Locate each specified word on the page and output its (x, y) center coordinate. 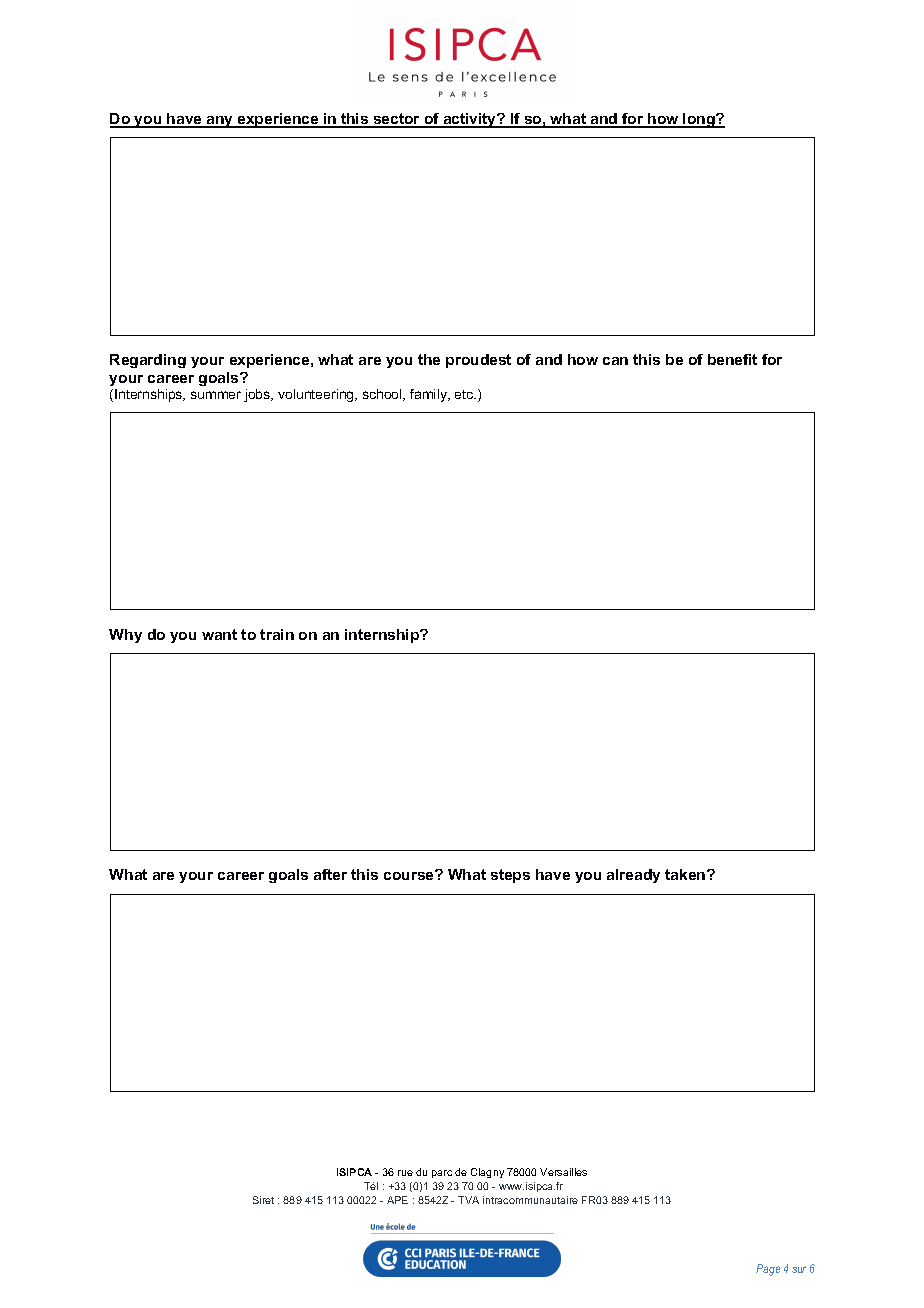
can (615, 361)
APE (397, 1200)
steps (510, 876)
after (330, 874)
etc (465, 394)
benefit (732, 359)
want (219, 634)
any (220, 122)
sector (396, 120)
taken (686, 874)
